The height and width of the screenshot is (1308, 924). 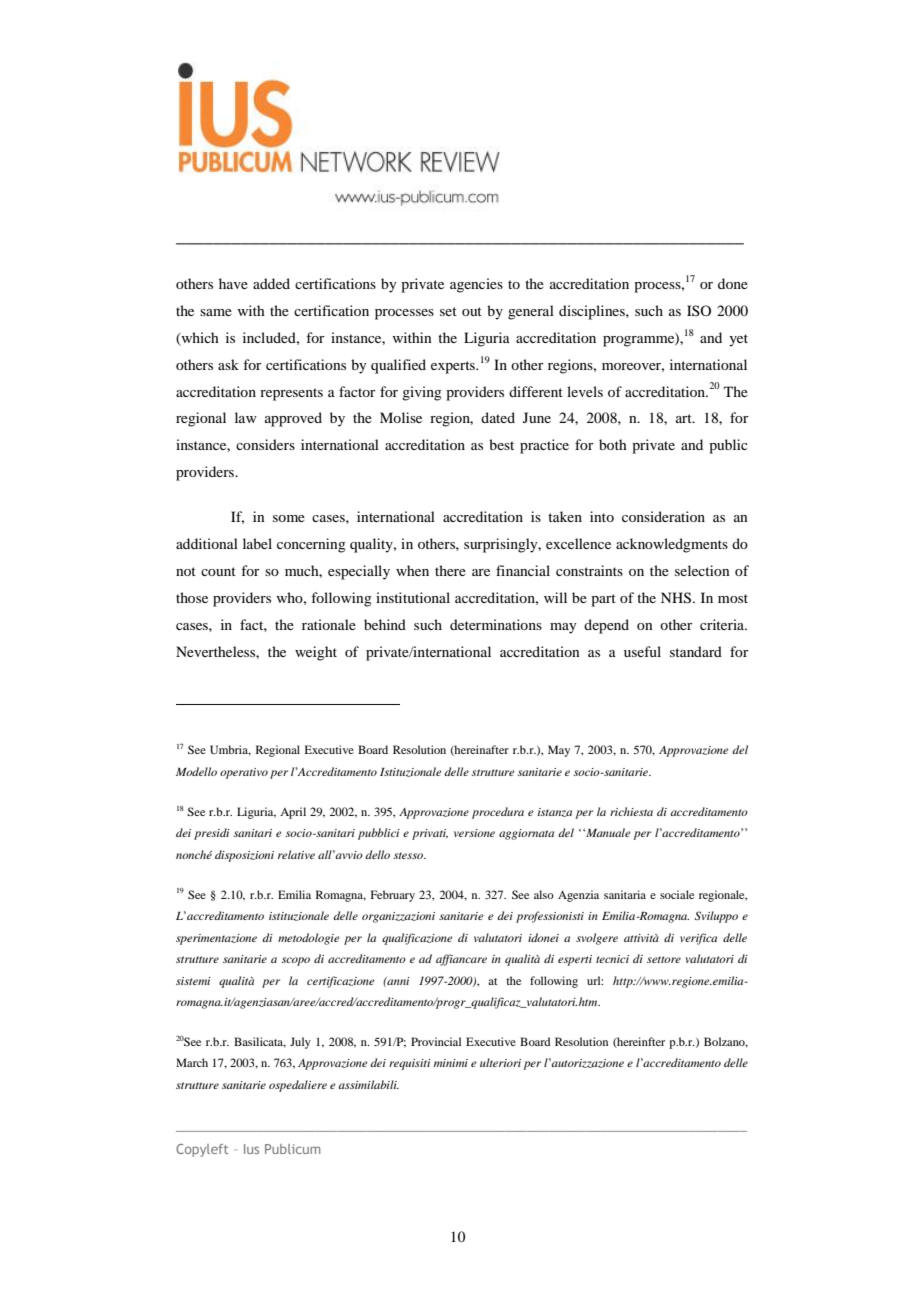 I want to click on Provincial, so click(x=436, y=1041).
